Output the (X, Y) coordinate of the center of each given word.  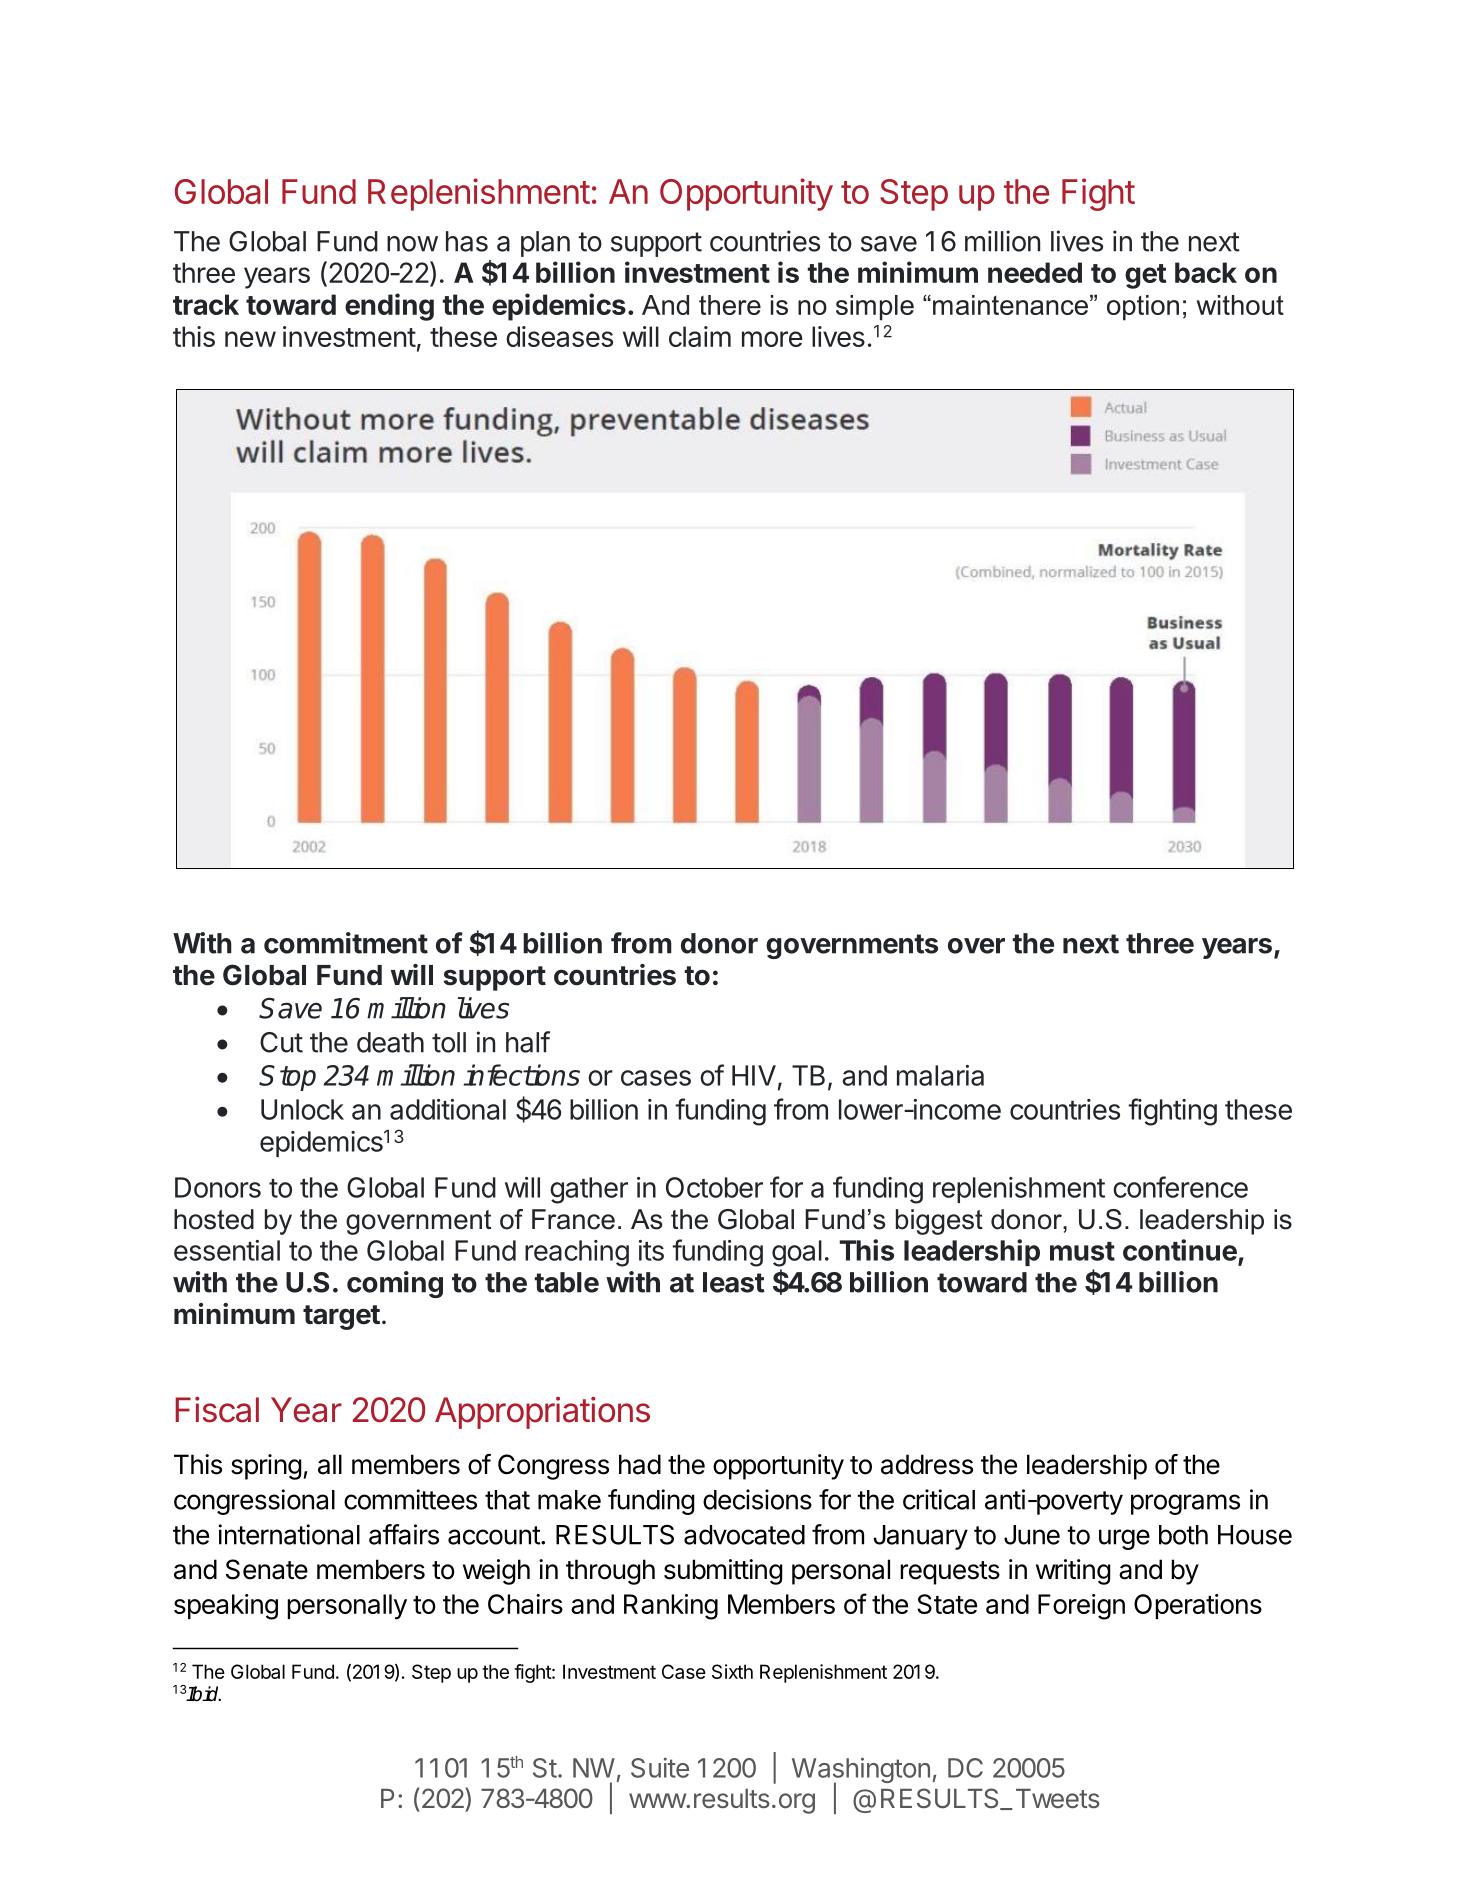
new (250, 339)
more (772, 339)
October (714, 1187)
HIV (754, 1075)
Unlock (302, 1109)
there (730, 305)
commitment (346, 943)
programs (1185, 1504)
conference (1180, 1187)
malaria (940, 1075)
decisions (757, 1499)
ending (389, 307)
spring (266, 1467)
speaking (226, 1607)
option (1143, 308)
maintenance (1010, 305)
